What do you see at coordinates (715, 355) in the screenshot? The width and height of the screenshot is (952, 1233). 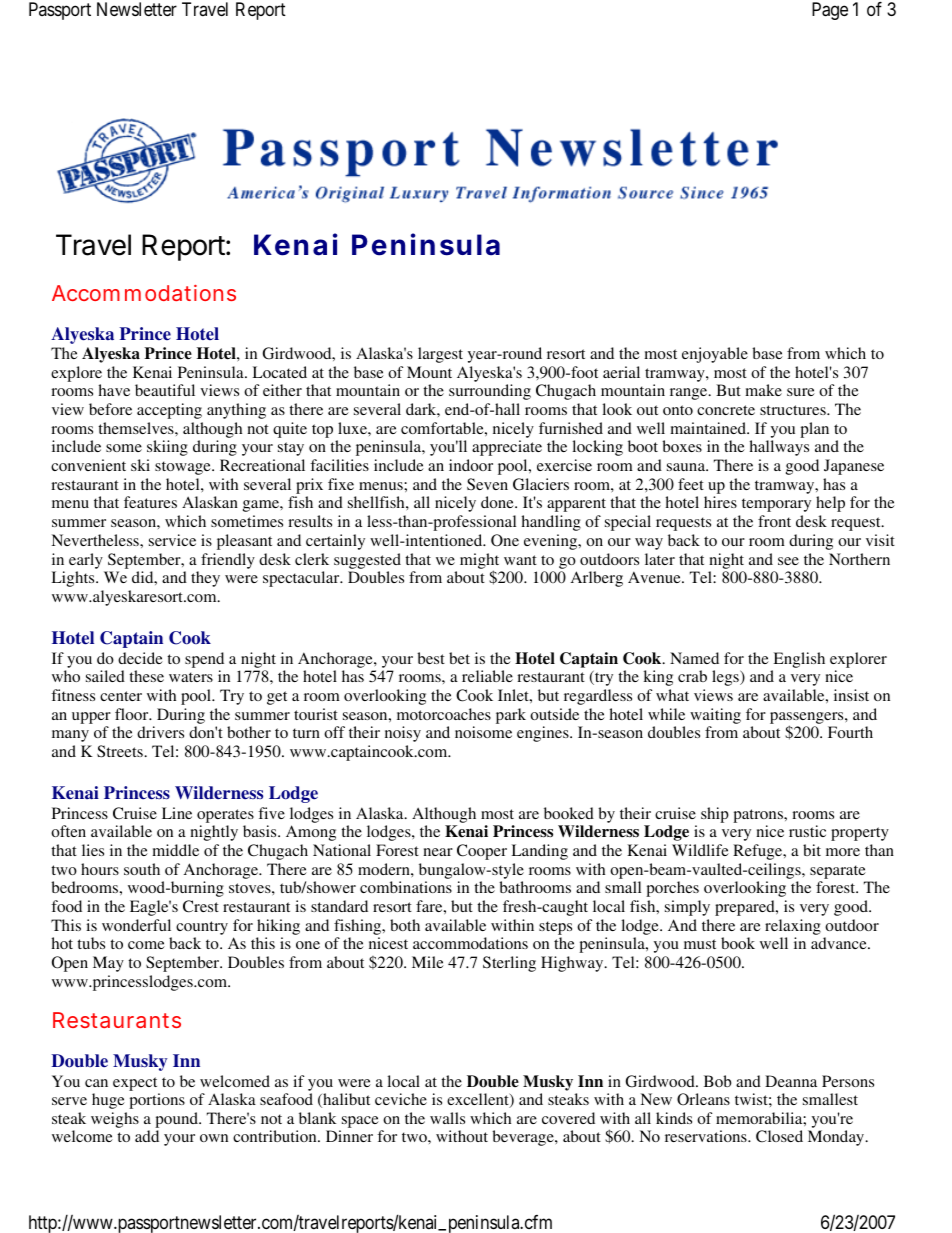 I see `enjoyable` at bounding box center [715, 355].
